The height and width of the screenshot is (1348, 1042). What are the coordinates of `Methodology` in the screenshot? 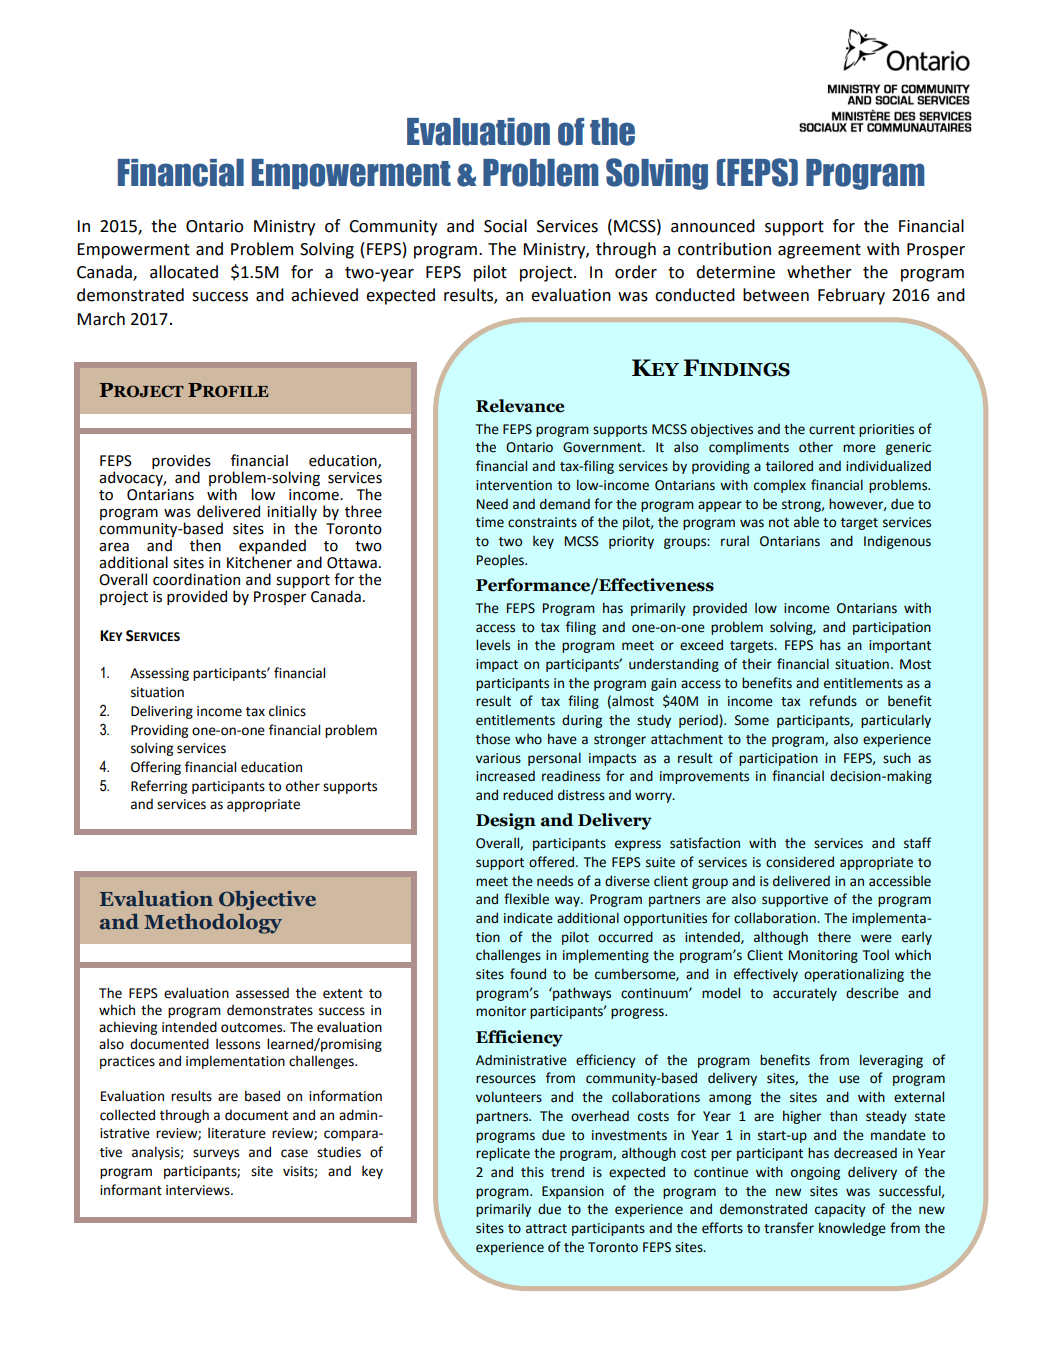 It's located at (213, 924).
